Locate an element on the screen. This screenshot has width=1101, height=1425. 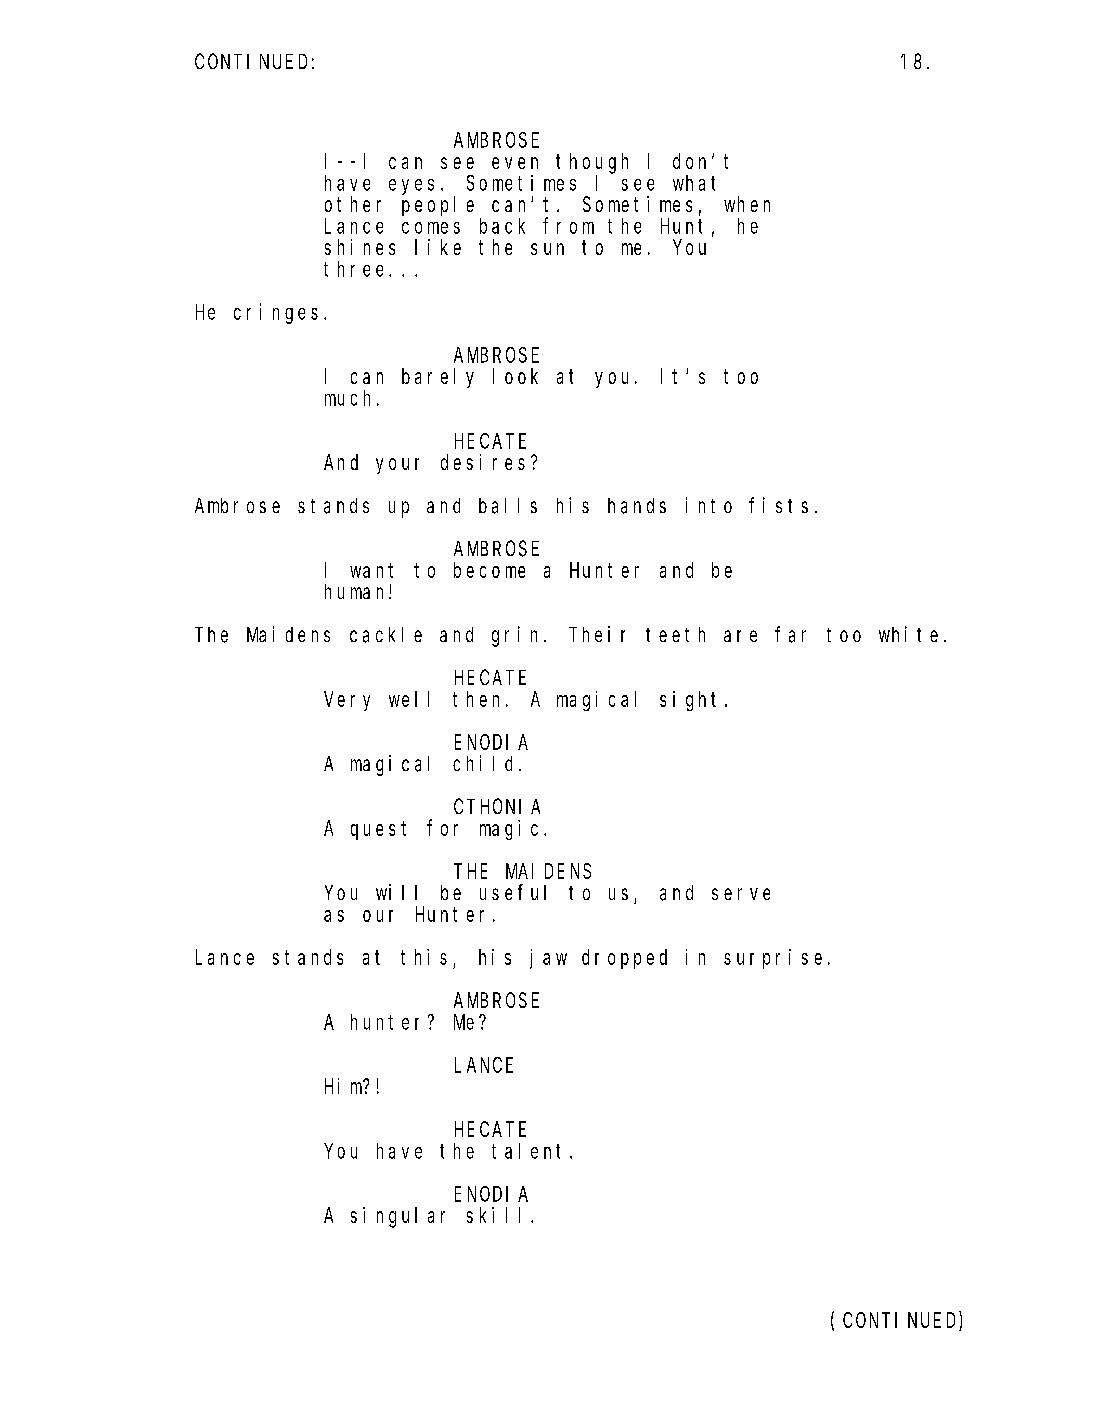
barely is located at coordinates (438, 378).
